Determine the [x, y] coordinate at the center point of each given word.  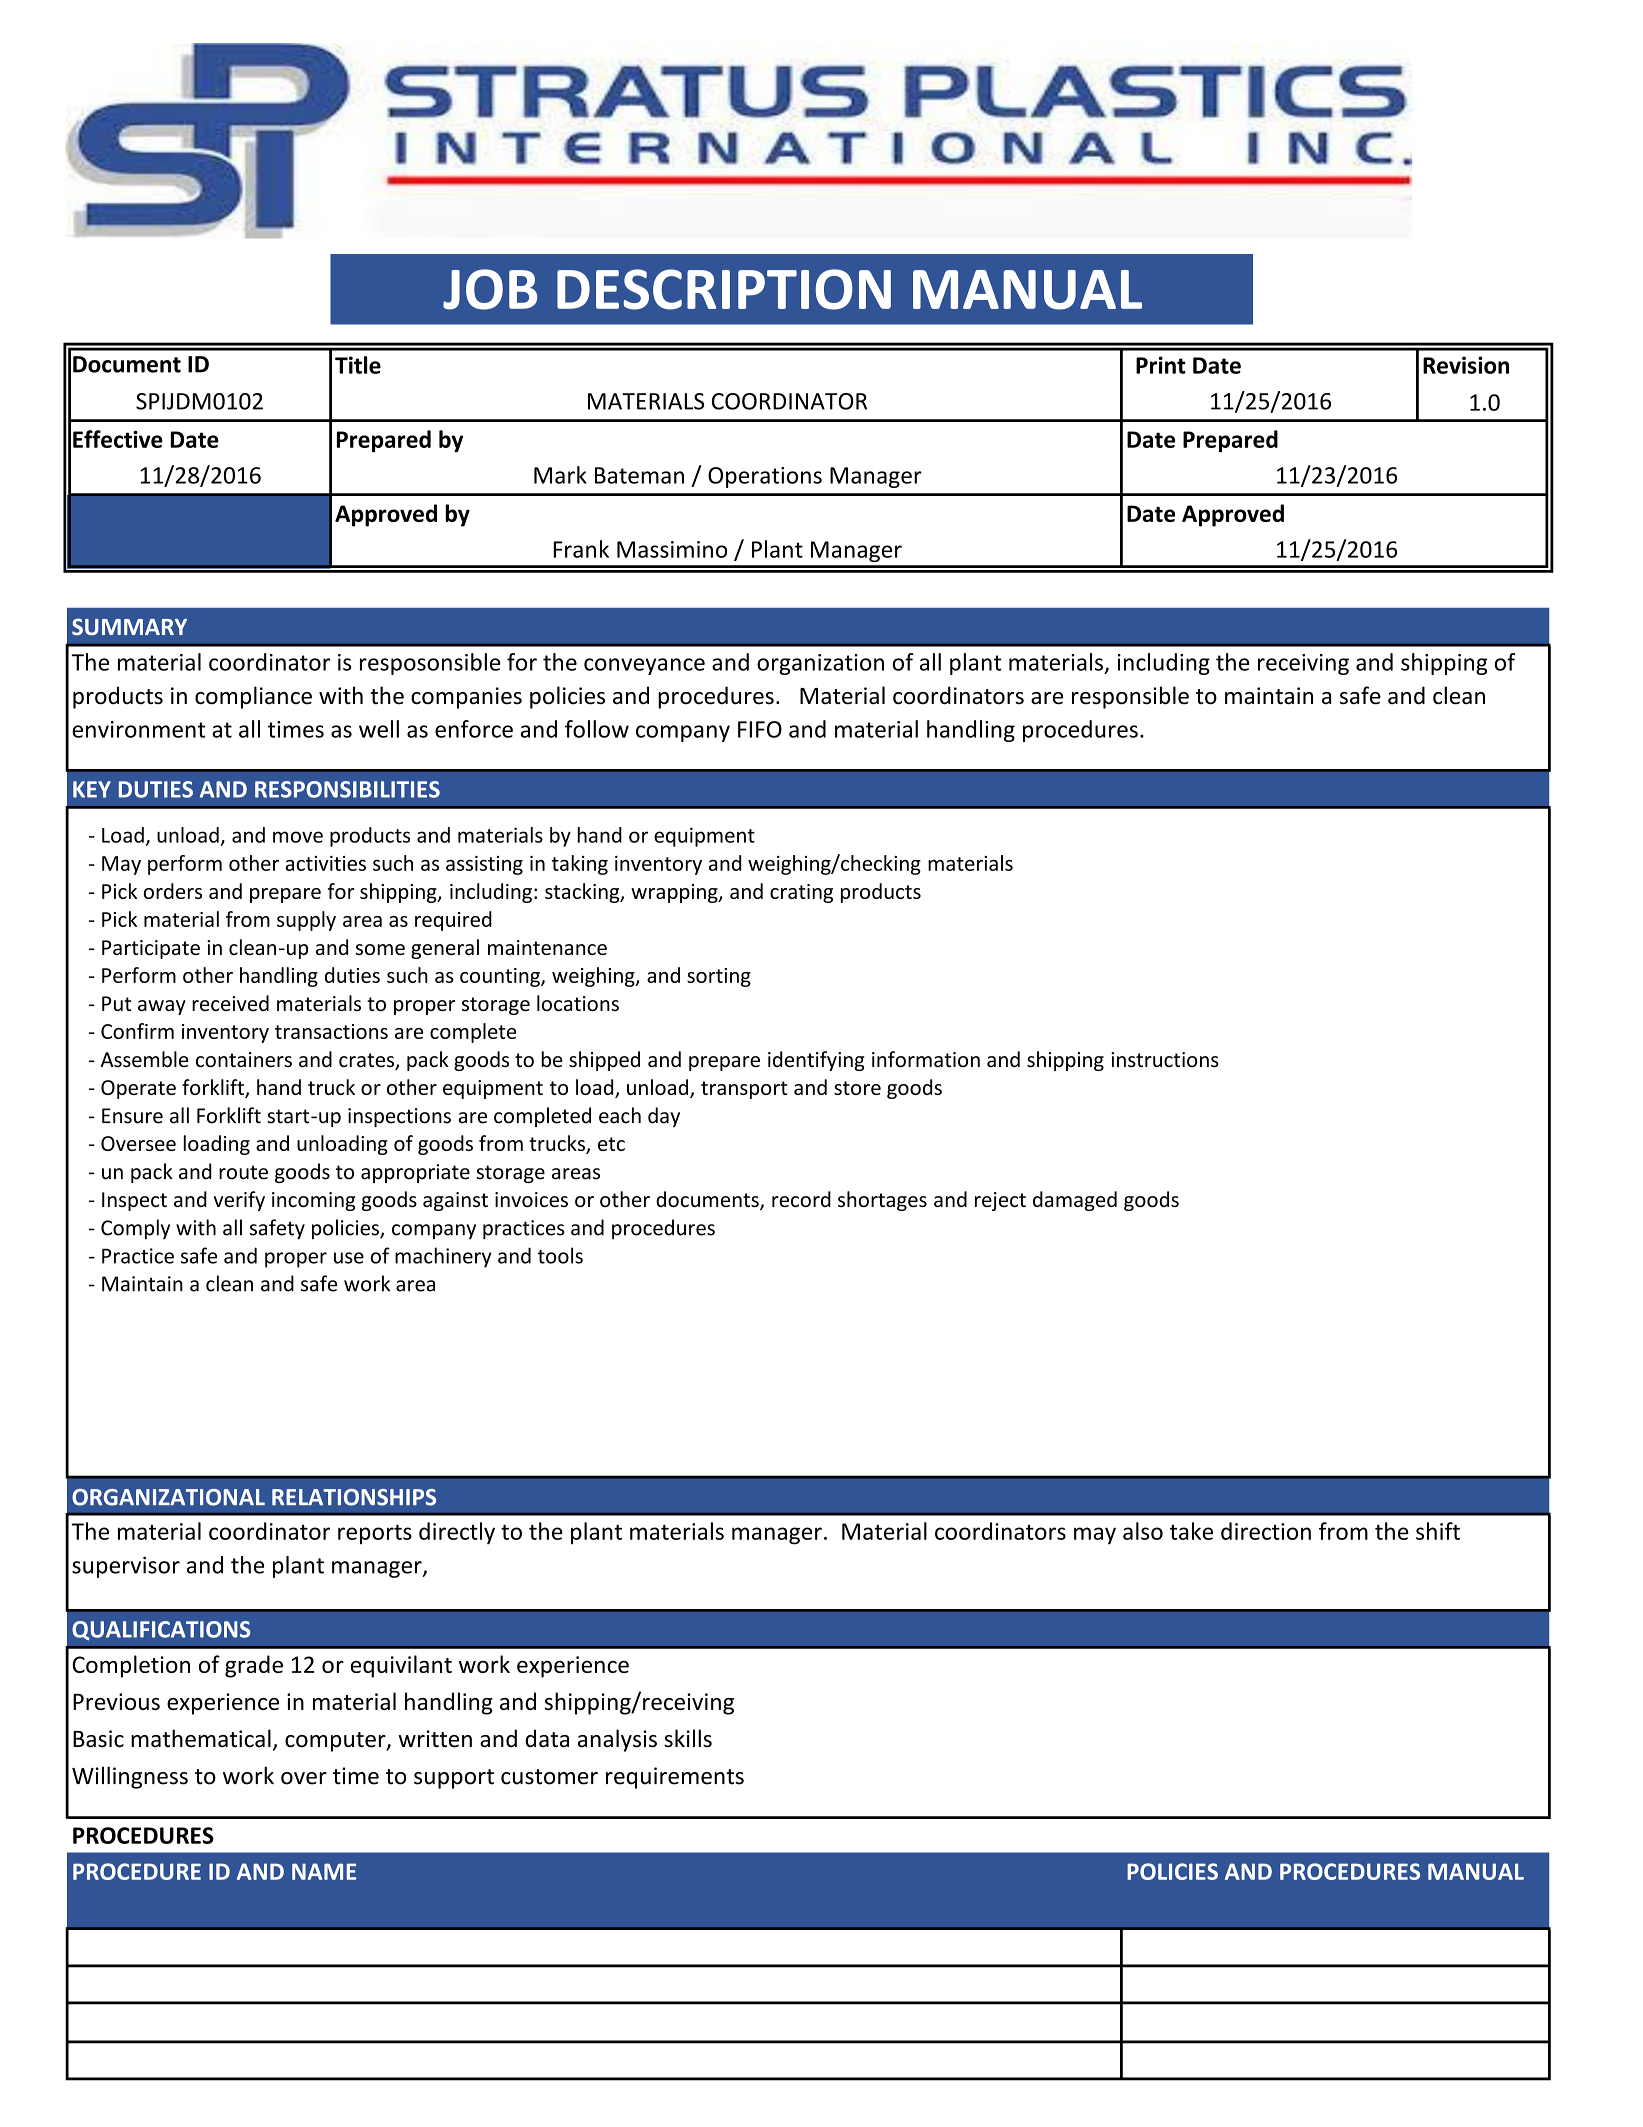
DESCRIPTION [724, 289]
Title [358, 365]
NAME [324, 1871]
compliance [253, 697]
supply [306, 921]
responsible [1130, 697]
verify [239, 1201]
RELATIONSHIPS [354, 1497]
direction [1266, 1531]
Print [1161, 365]
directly [457, 1533]
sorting [719, 977]
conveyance [644, 666]
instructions [1165, 1060]
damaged [1075, 1201]
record [801, 1199]
